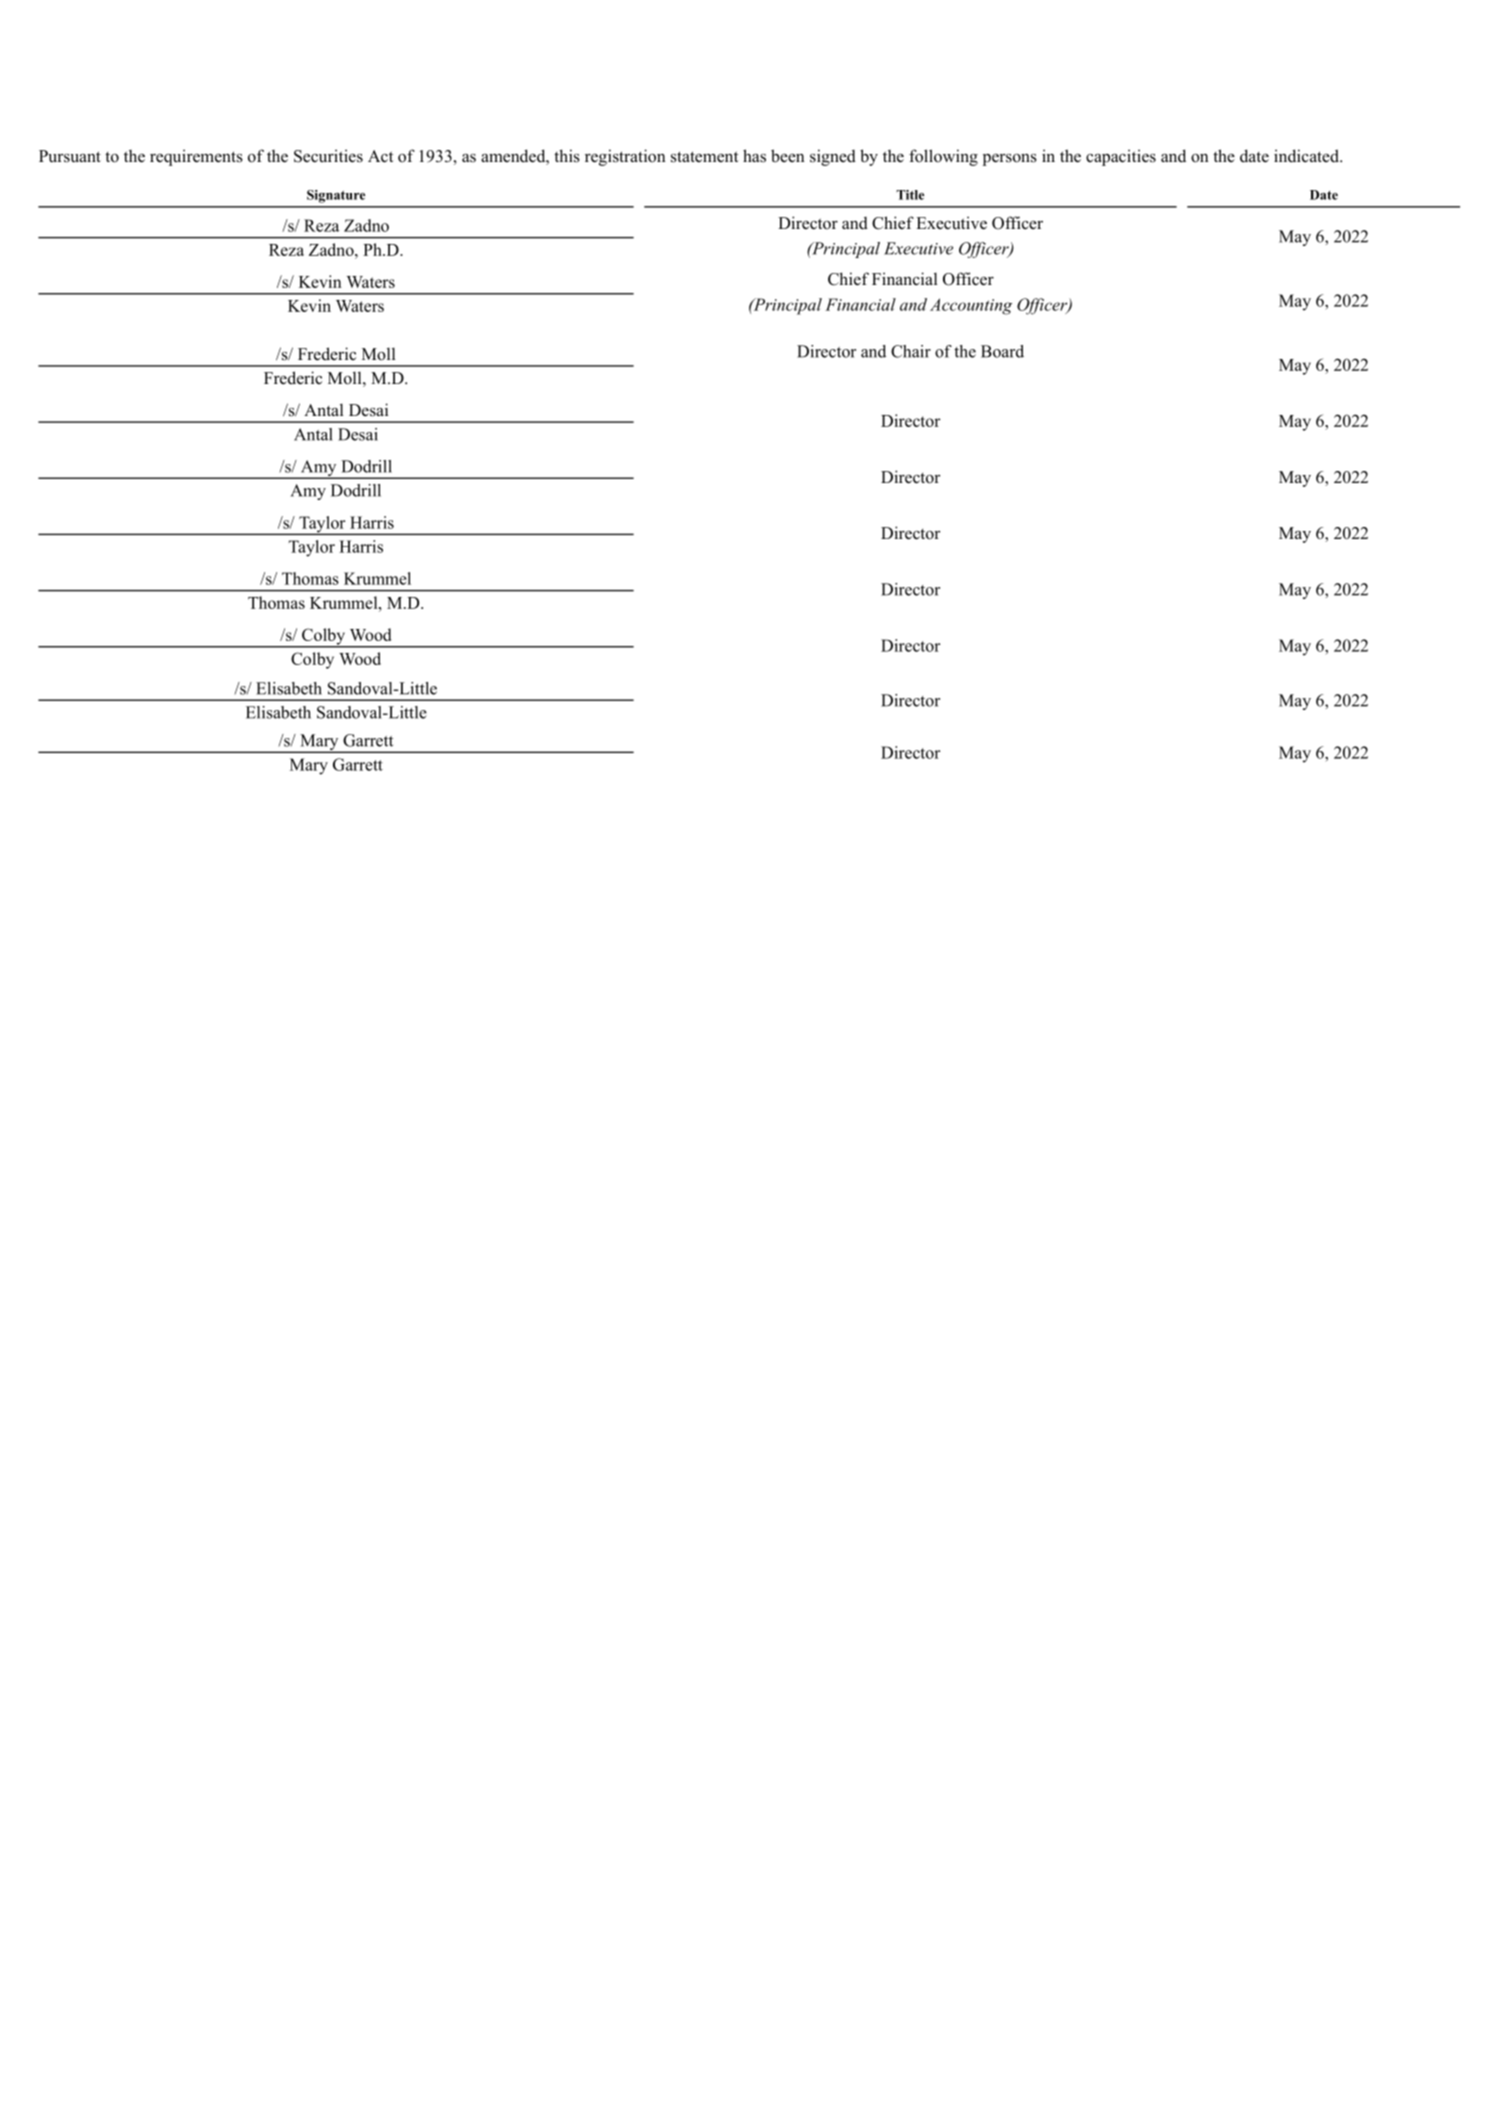  I want to click on Signature, so click(336, 196).
